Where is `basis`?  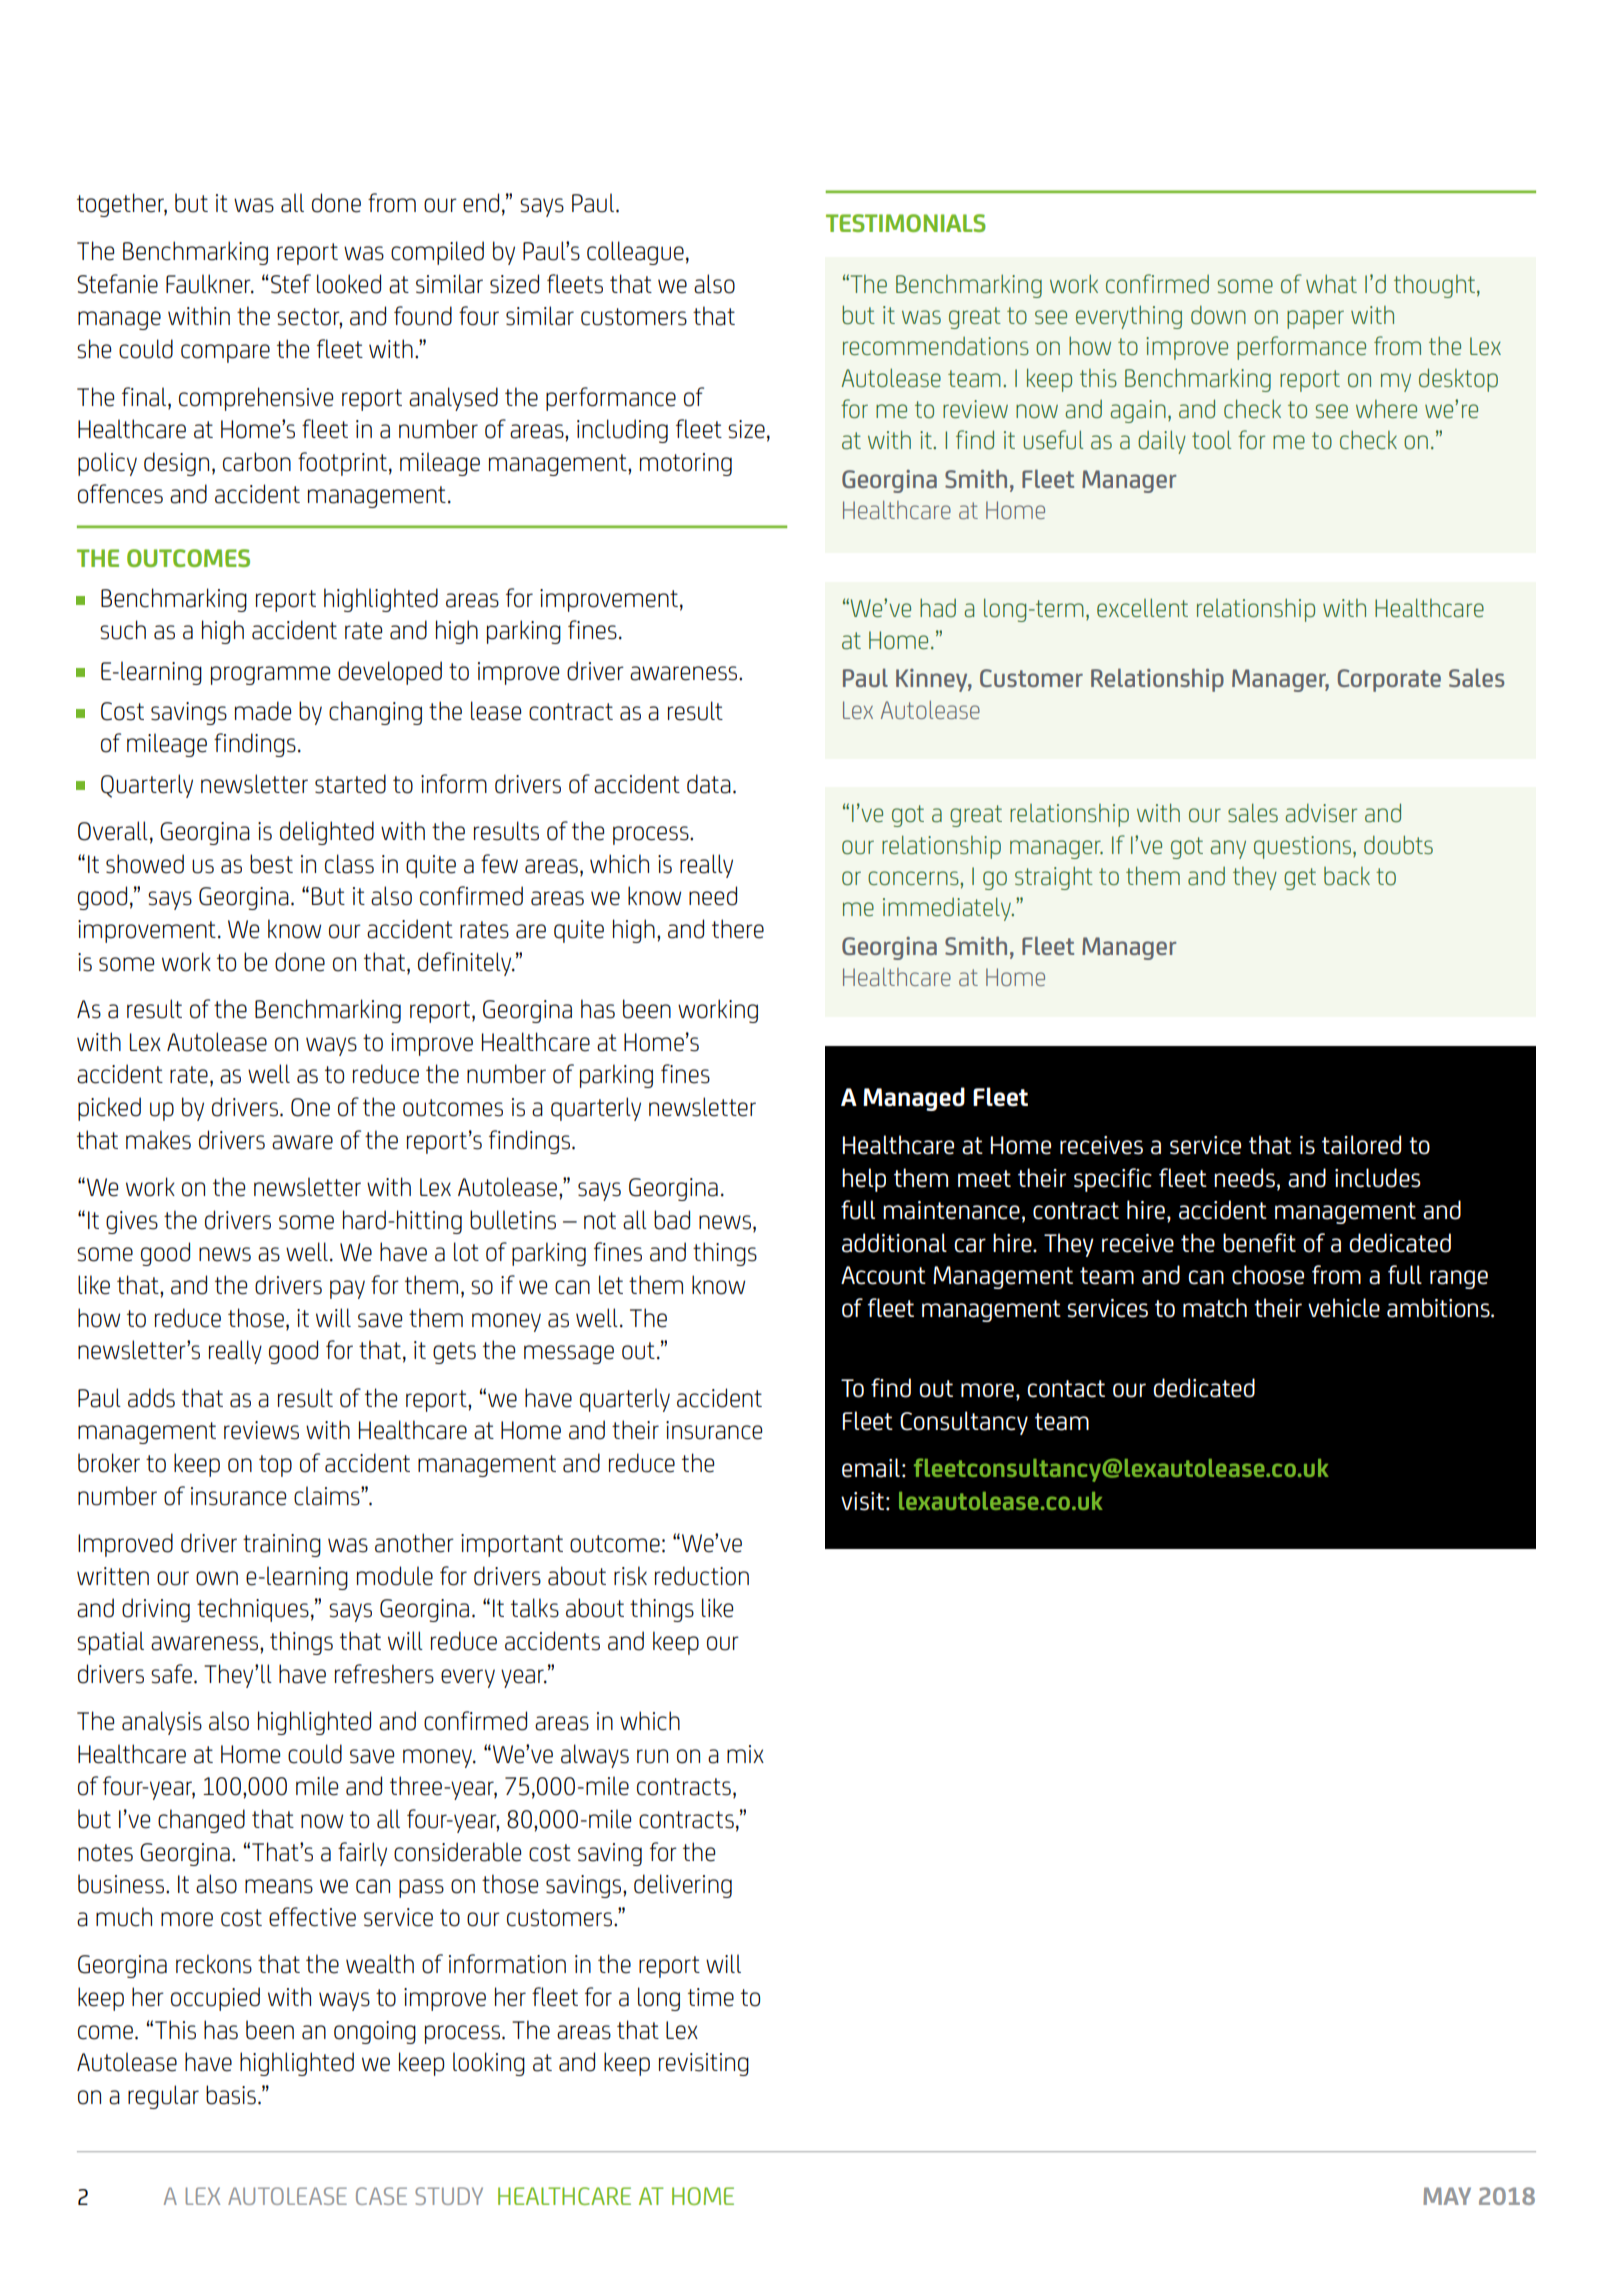 basis is located at coordinates (231, 2095).
